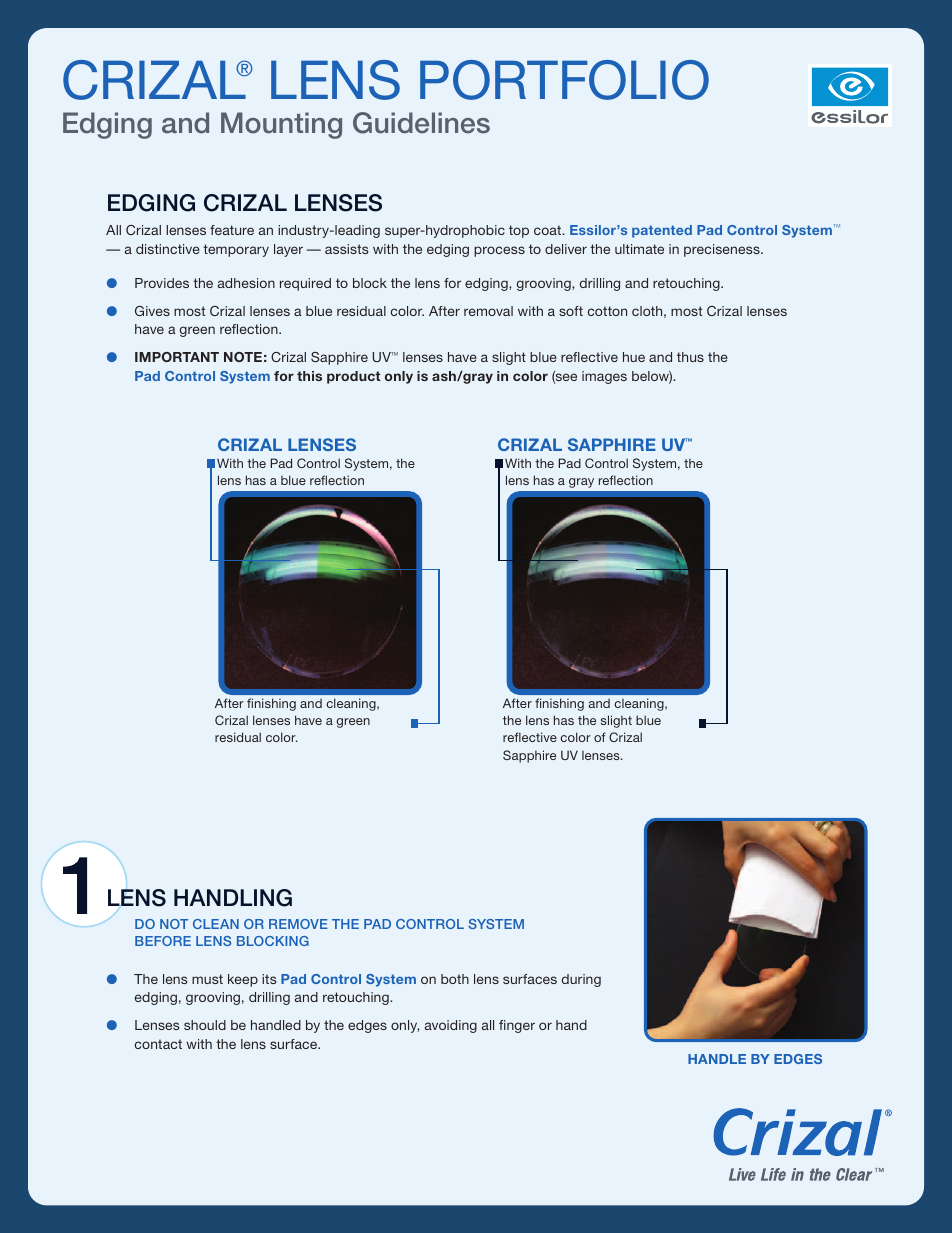 Image resolution: width=952 pixels, height=1233 pixels. Describe the element at coordinates (564, 80) in the screenshot. I see `PORTFOLIO` at that location.
